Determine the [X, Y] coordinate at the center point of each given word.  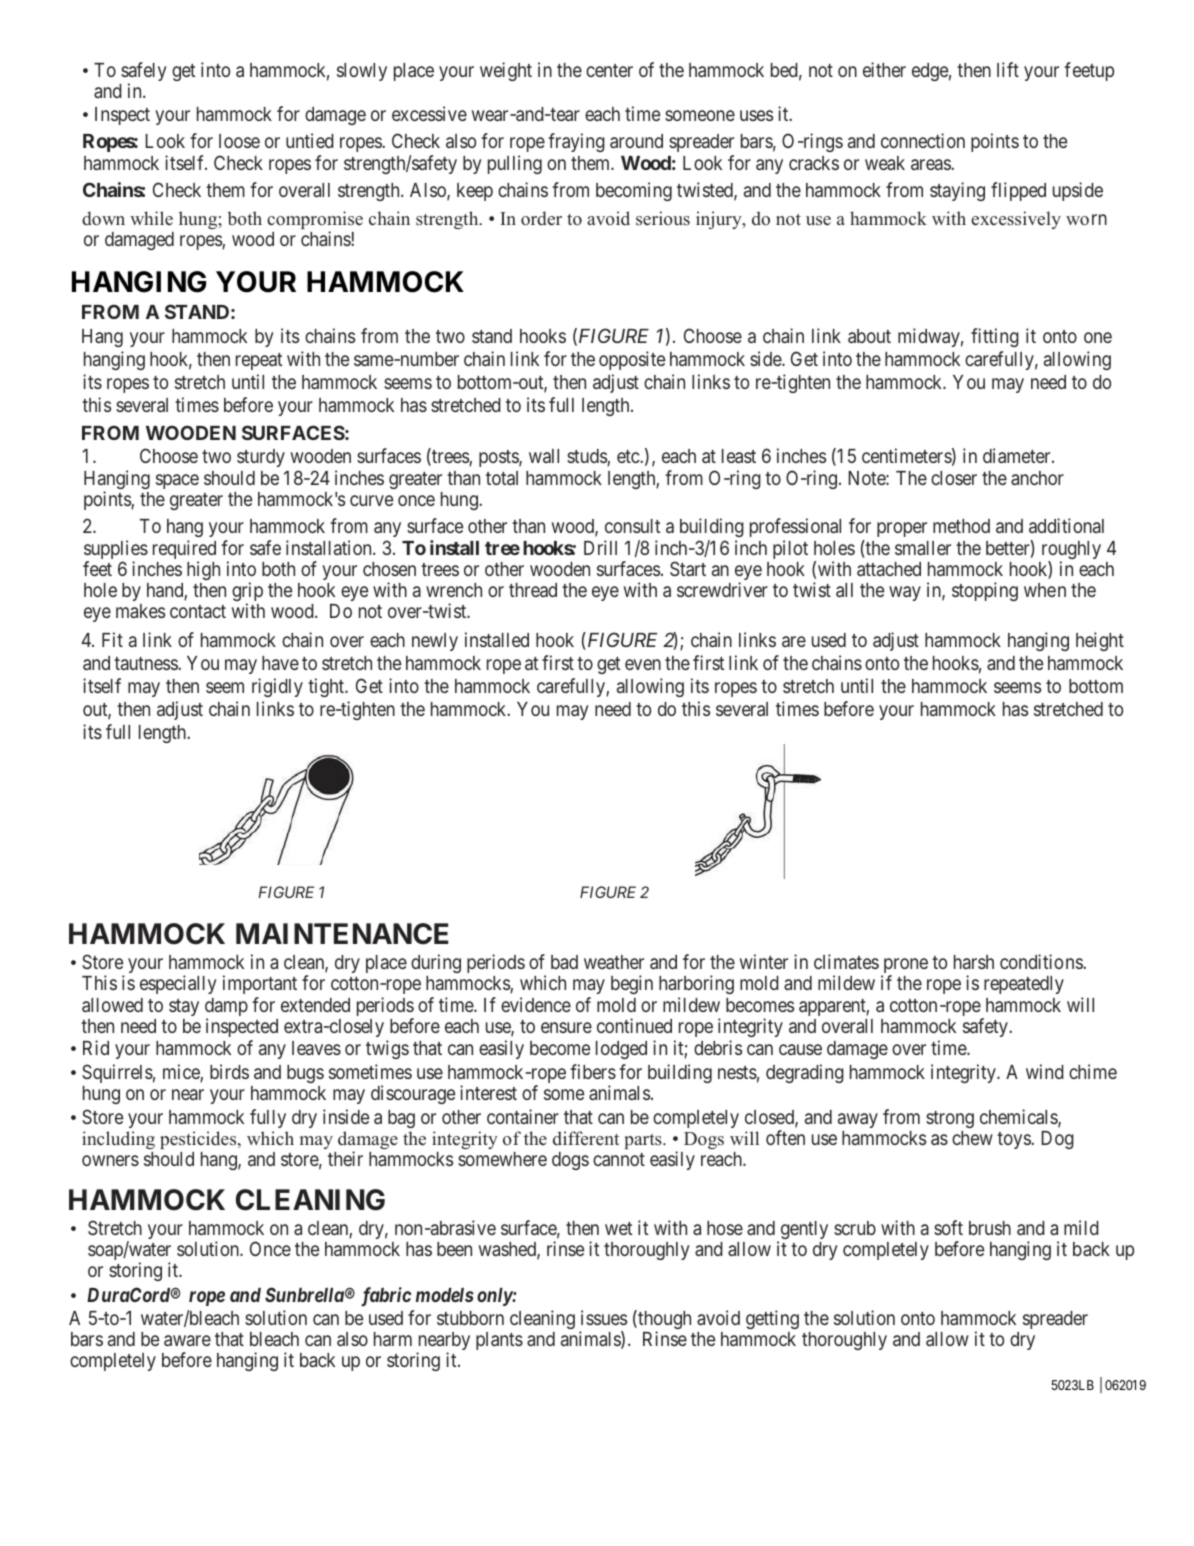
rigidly [277, 687]
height [1100, 641]
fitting [995, 337]
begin [632, 984]
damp [226, 1008]
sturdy [261, 458]
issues [604, 1317]
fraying [576, 142]
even [643, 664]
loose [239, 141]
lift [1008, 69]
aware [187, 1340]
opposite [632, 360]
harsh [974, 962]
